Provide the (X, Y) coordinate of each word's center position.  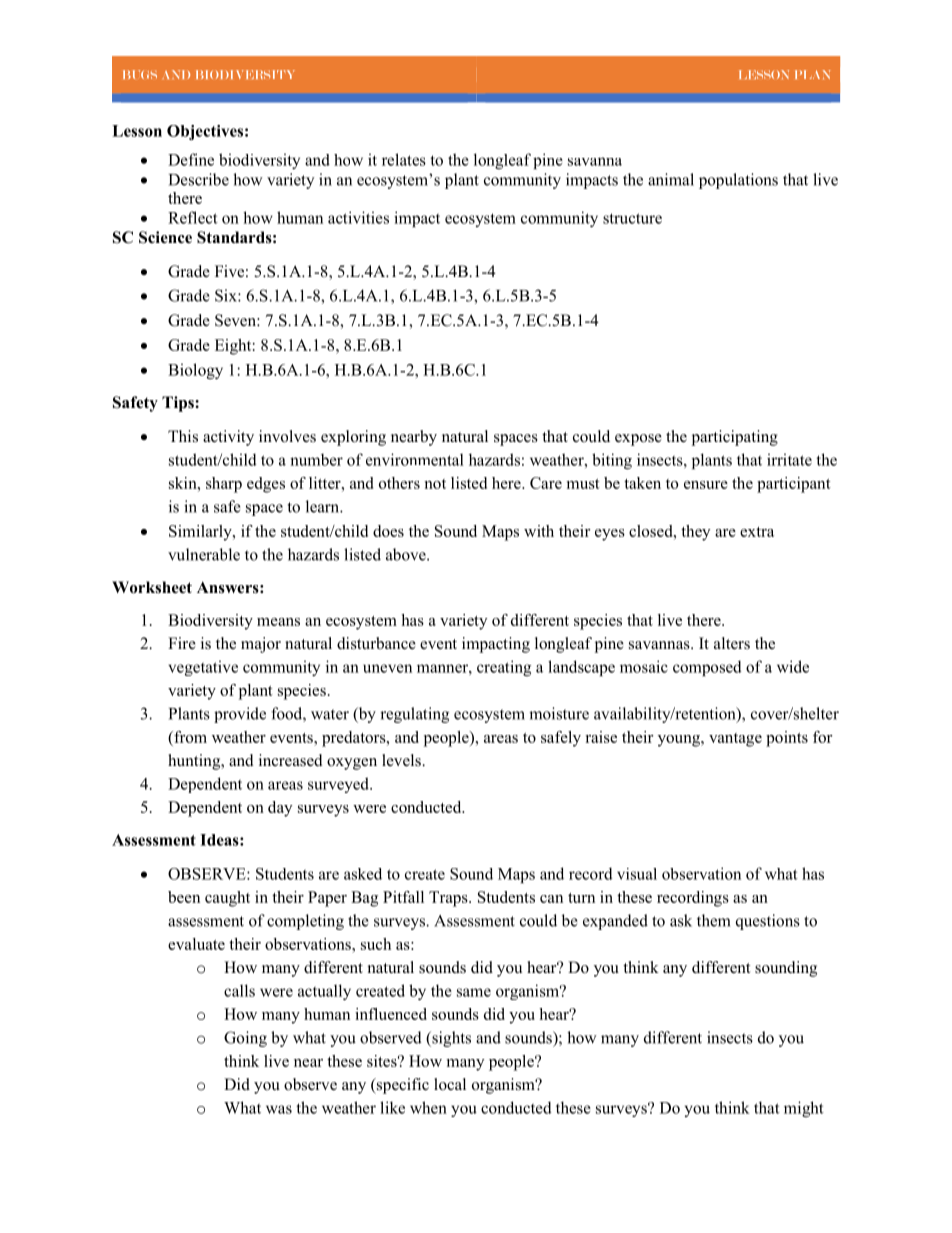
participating (735, 438)
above (407, 554)
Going (245, 1039)
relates (404, 159)
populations (738, 181)
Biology (195, 371)
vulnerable (204, 554)
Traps (449, 899)
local (450, 1084)
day (280, 809)
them (714, 920)
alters (732, 643)
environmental (415, 459)
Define (191, 159)
